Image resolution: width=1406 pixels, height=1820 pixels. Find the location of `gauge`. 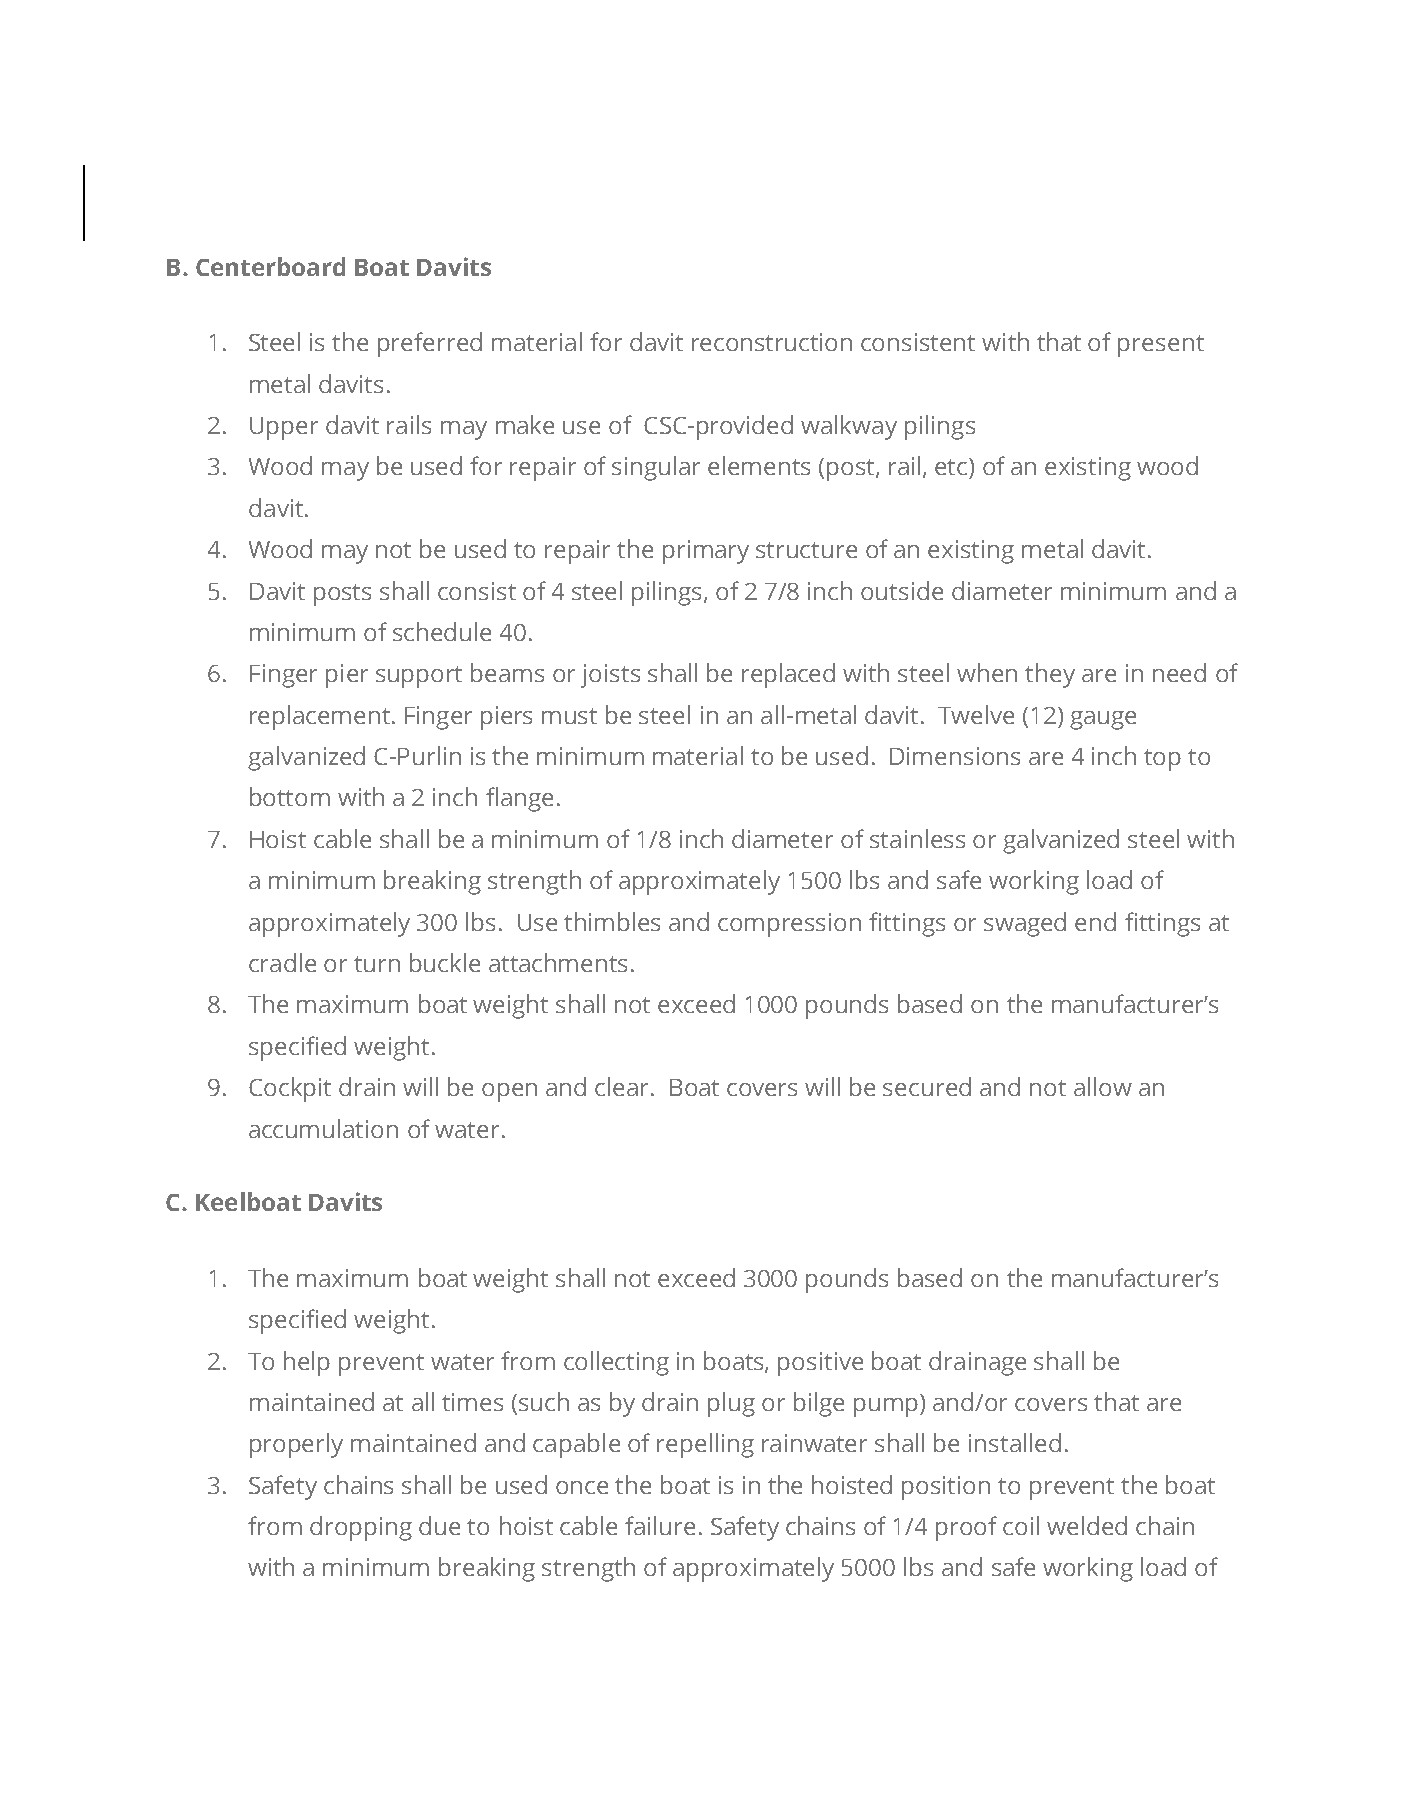

gauge is located at coordinates (1103, 720).
